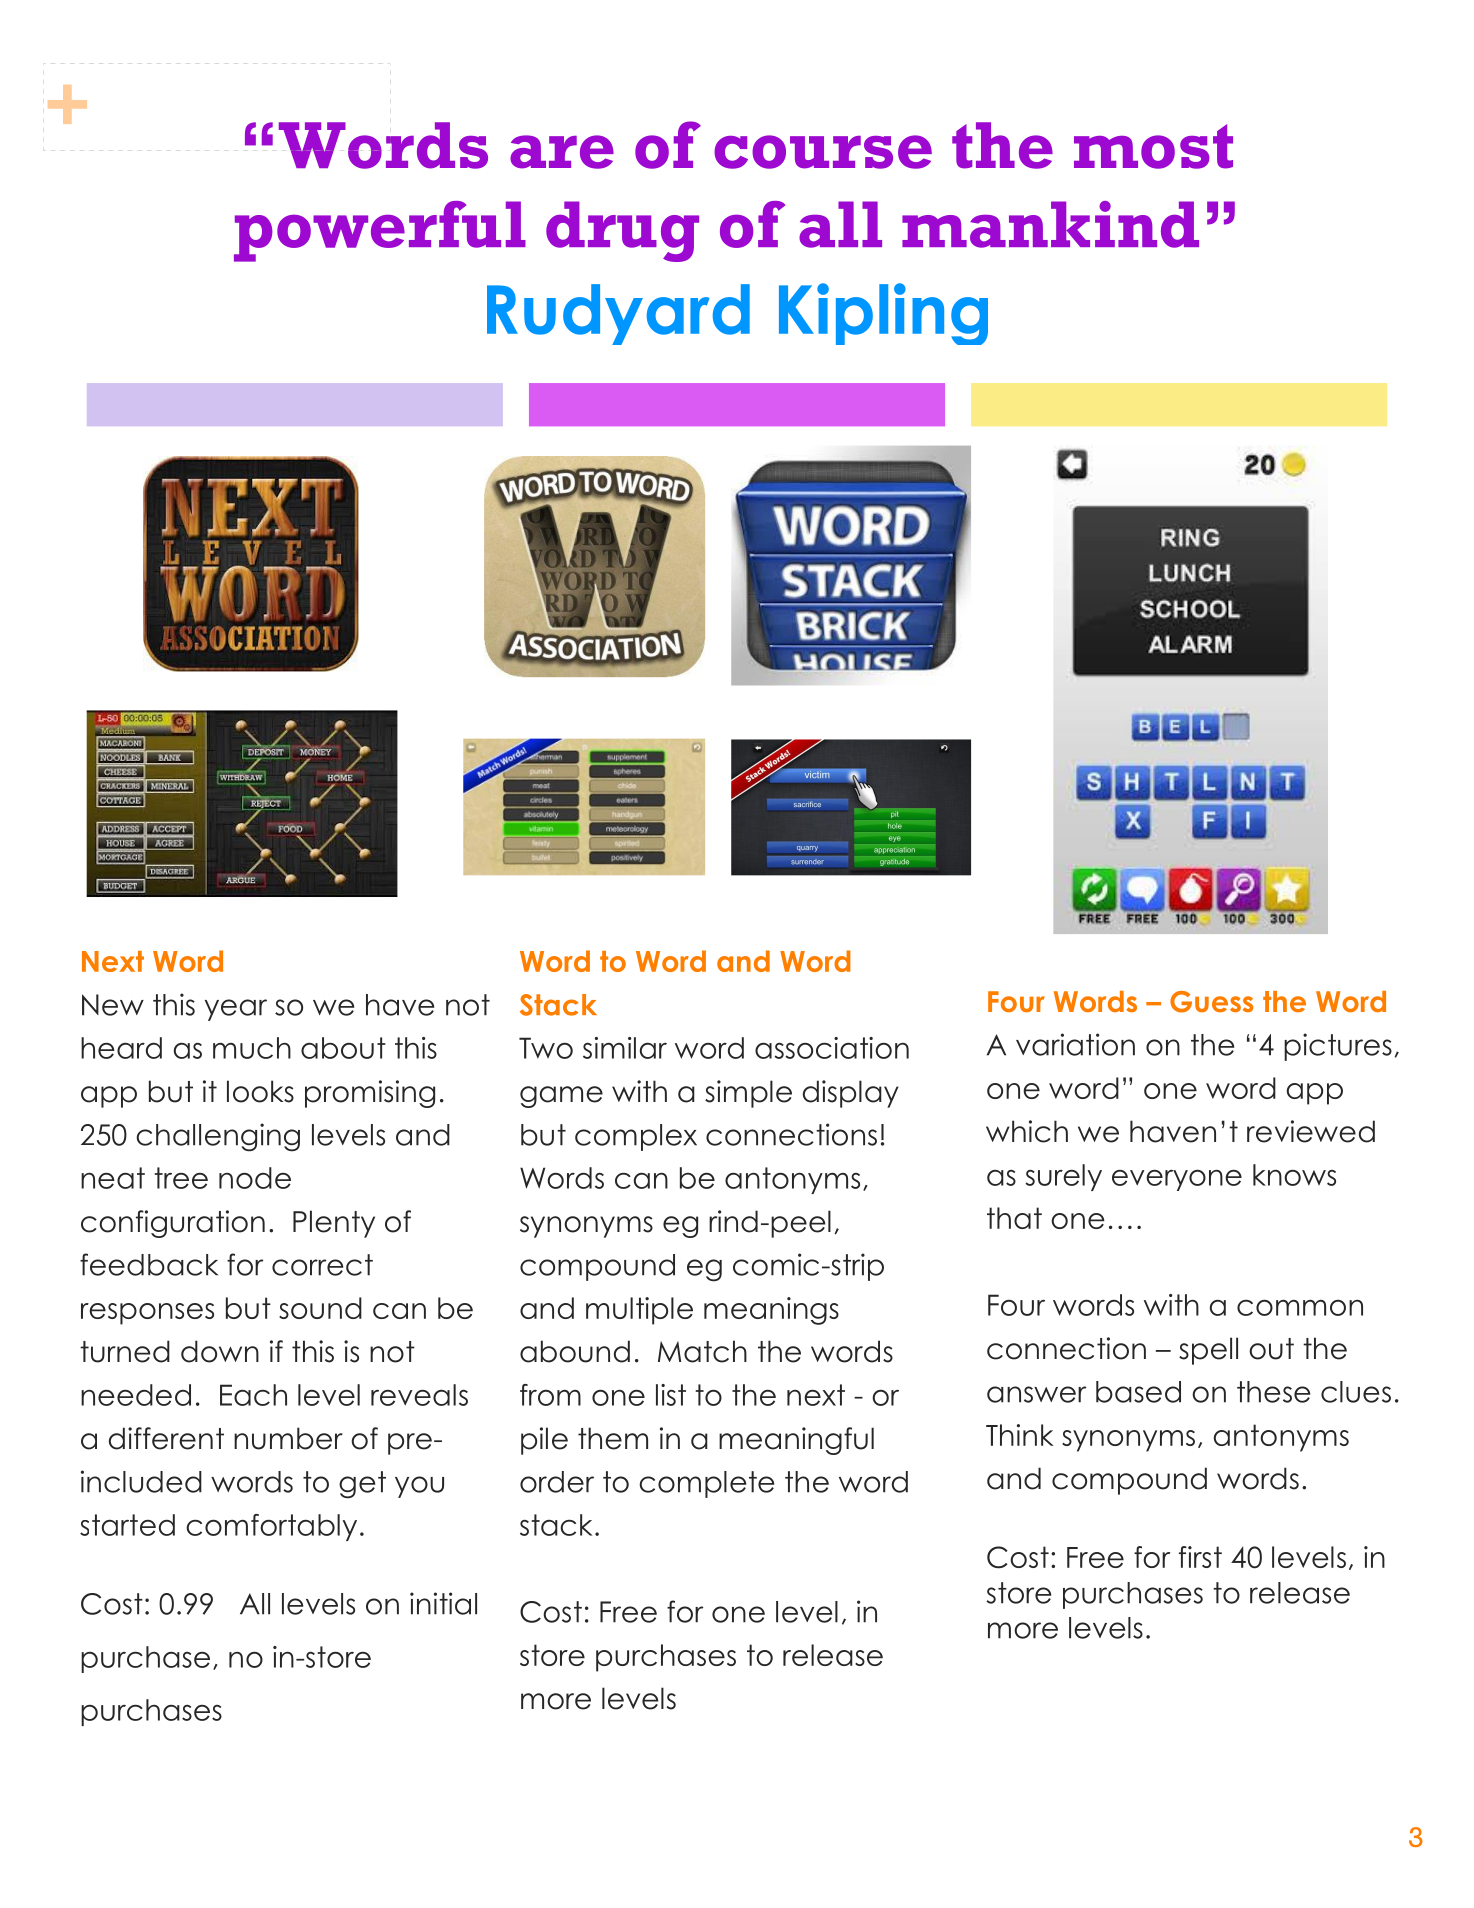  Describe the element at coordinates (1211, 1002) in the screenshot. I see `Guess` at that location.
